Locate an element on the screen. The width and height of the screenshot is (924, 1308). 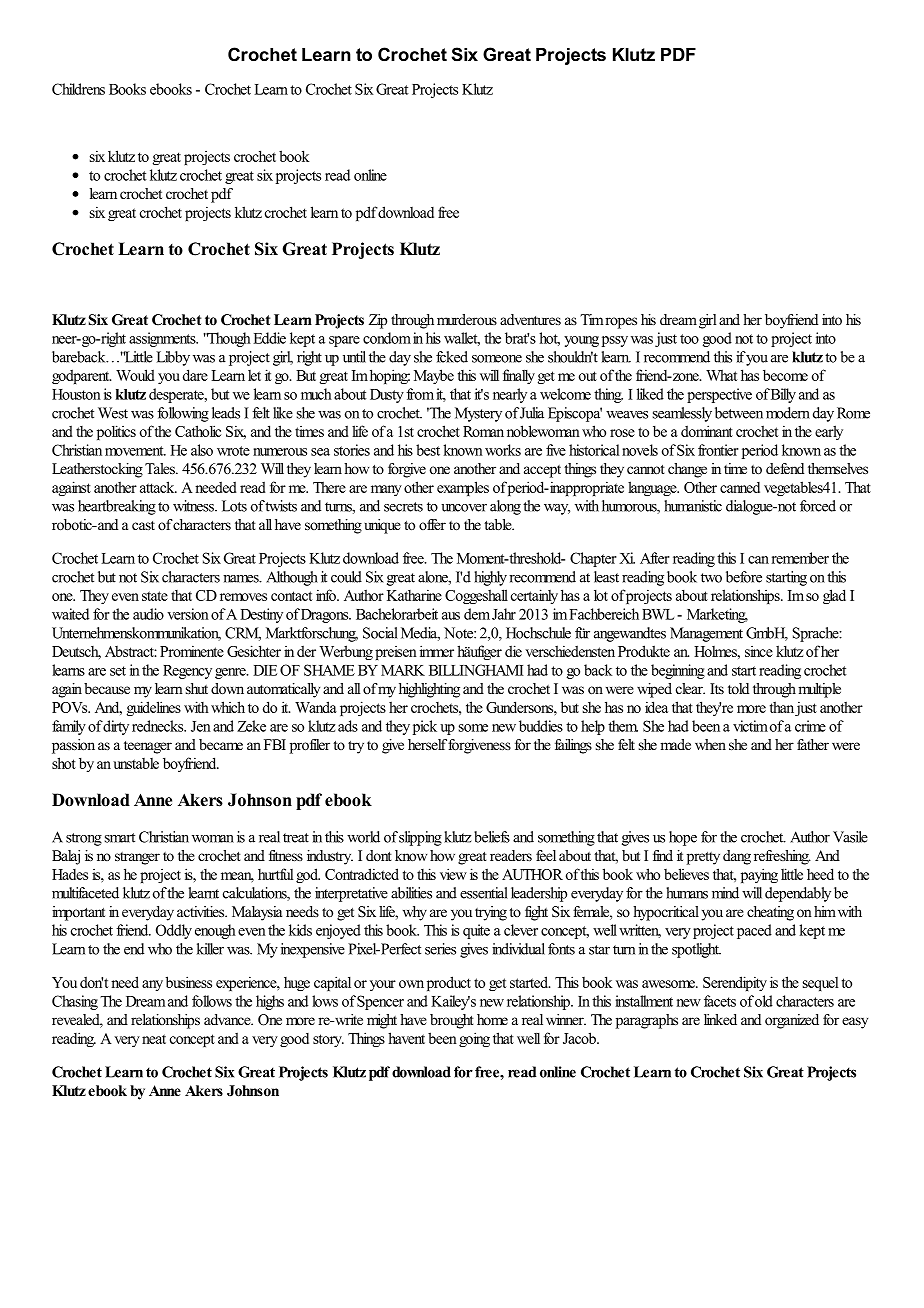
brought is located at coordinates (452, 1021).
